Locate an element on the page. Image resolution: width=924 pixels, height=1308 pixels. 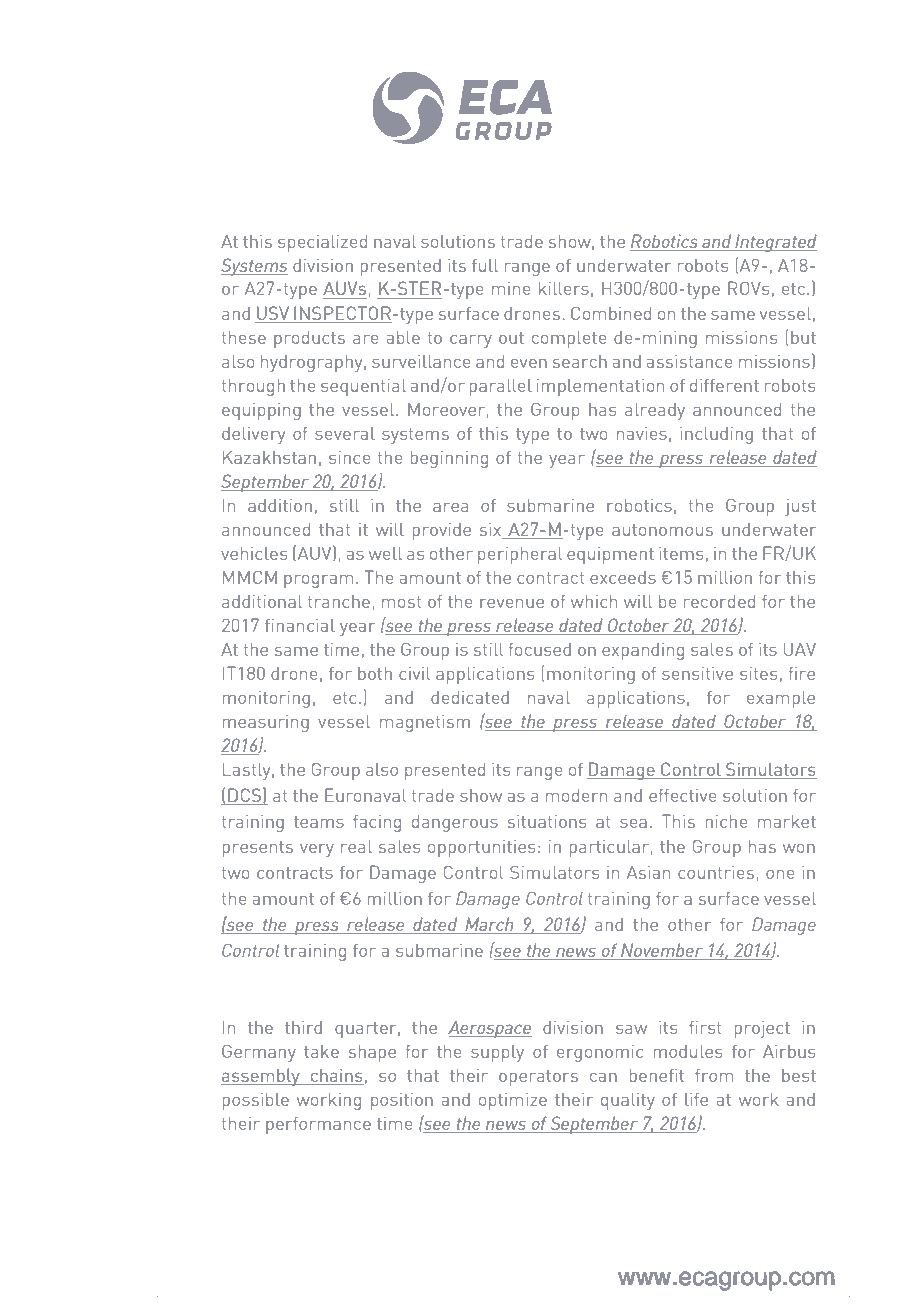
mine is located at coordinates (511, 288).
